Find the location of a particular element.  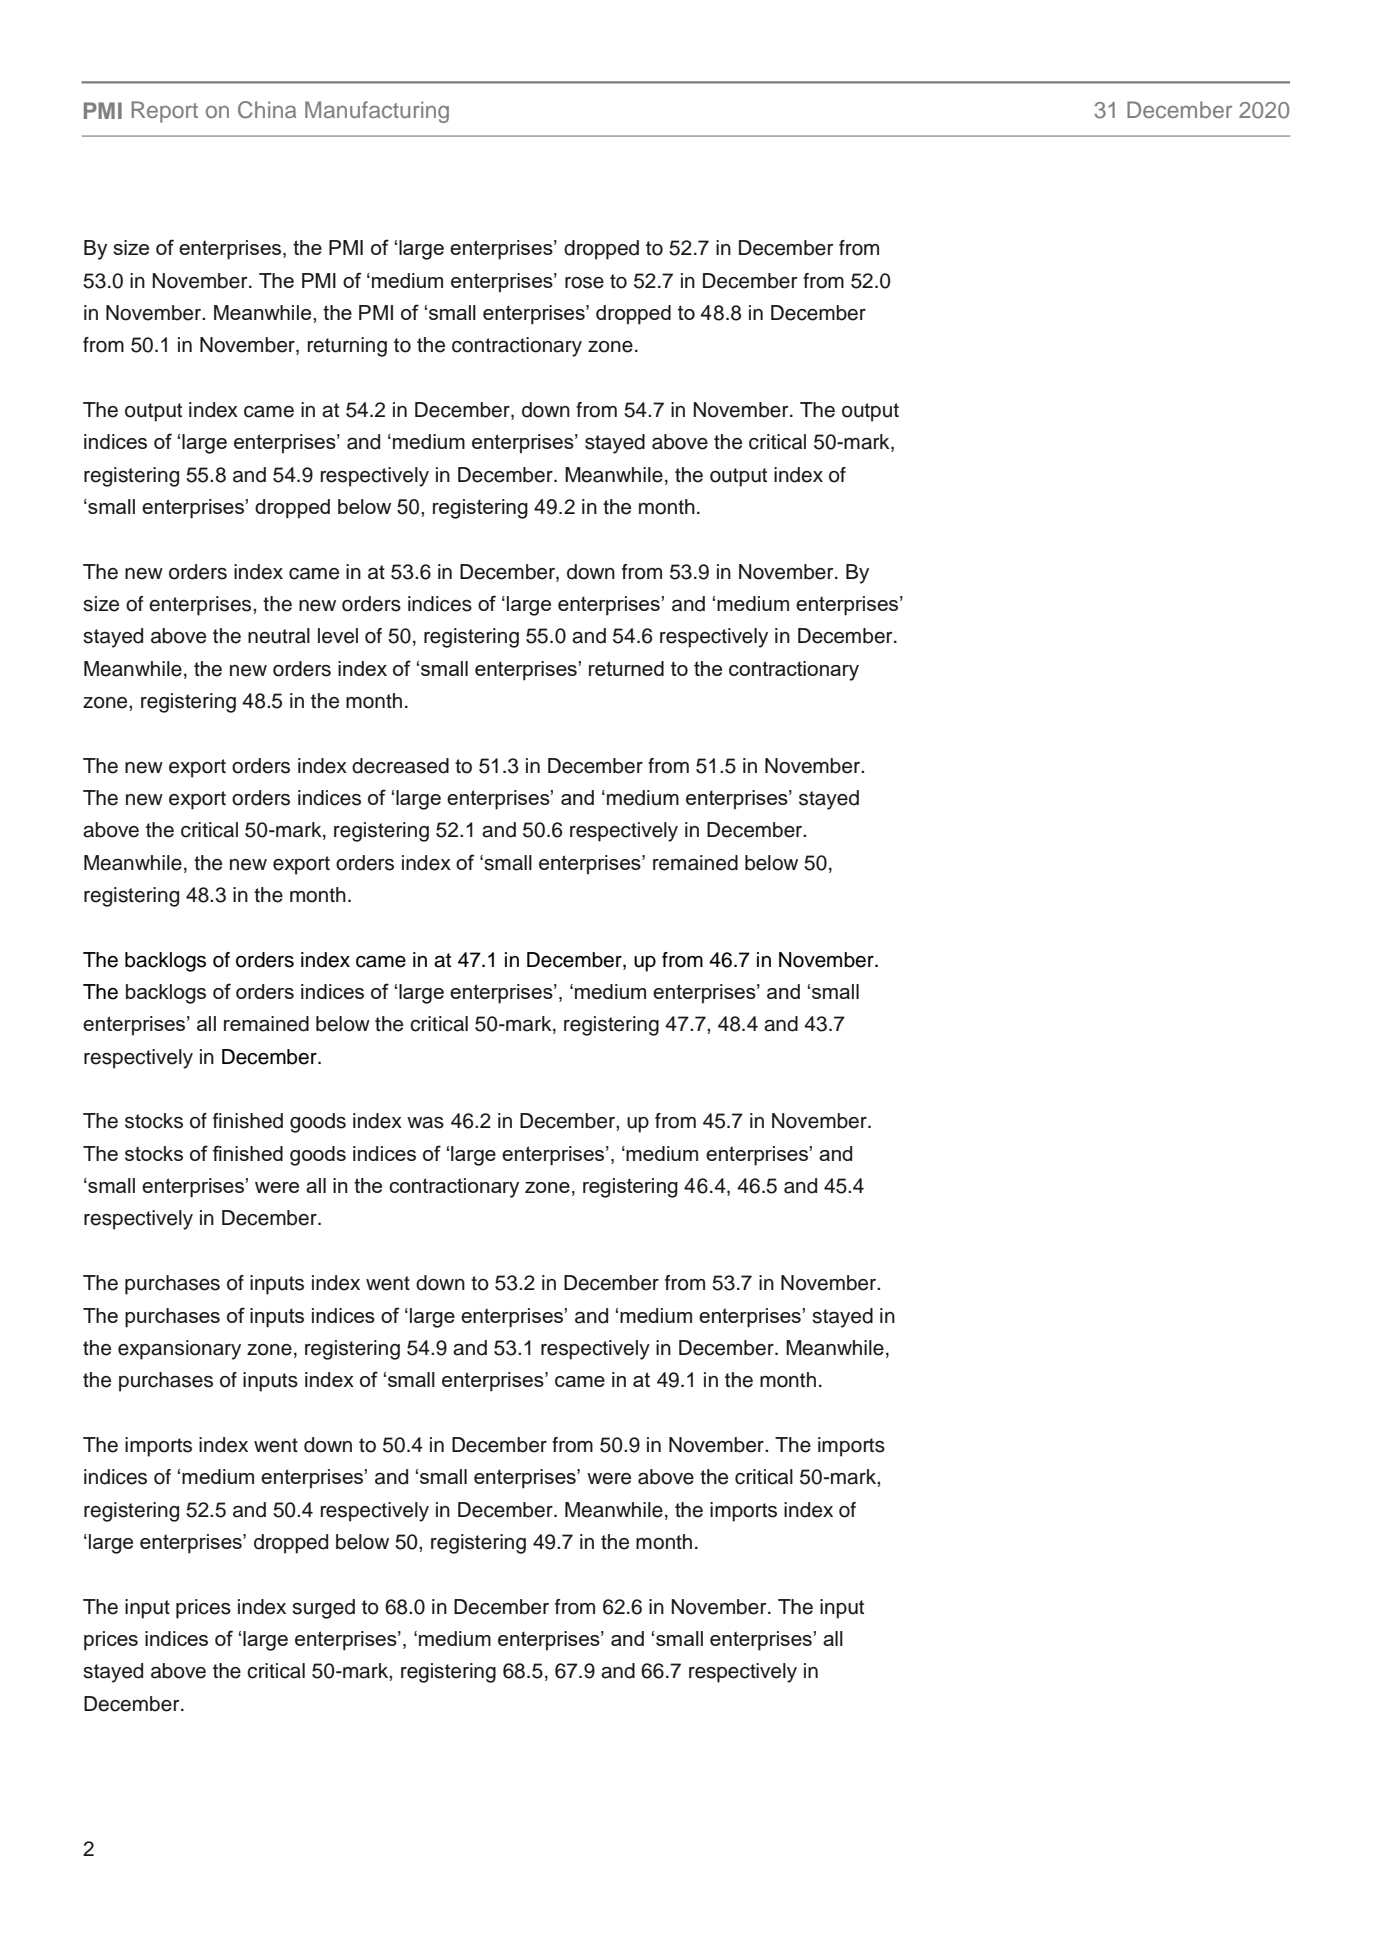

China is located at coordinates (267, 110).
